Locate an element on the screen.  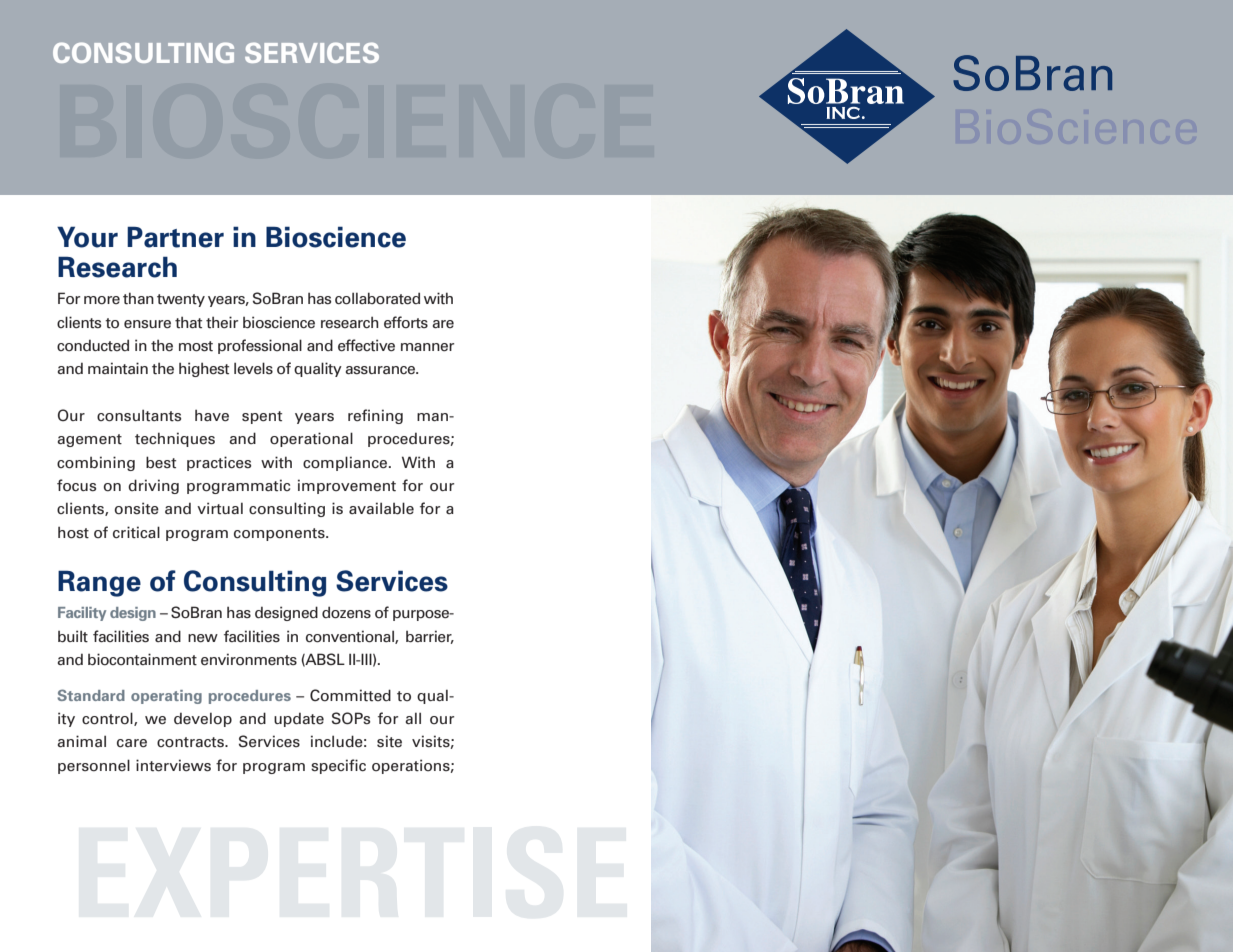
collaborated is located at coordinates (377, 298).
